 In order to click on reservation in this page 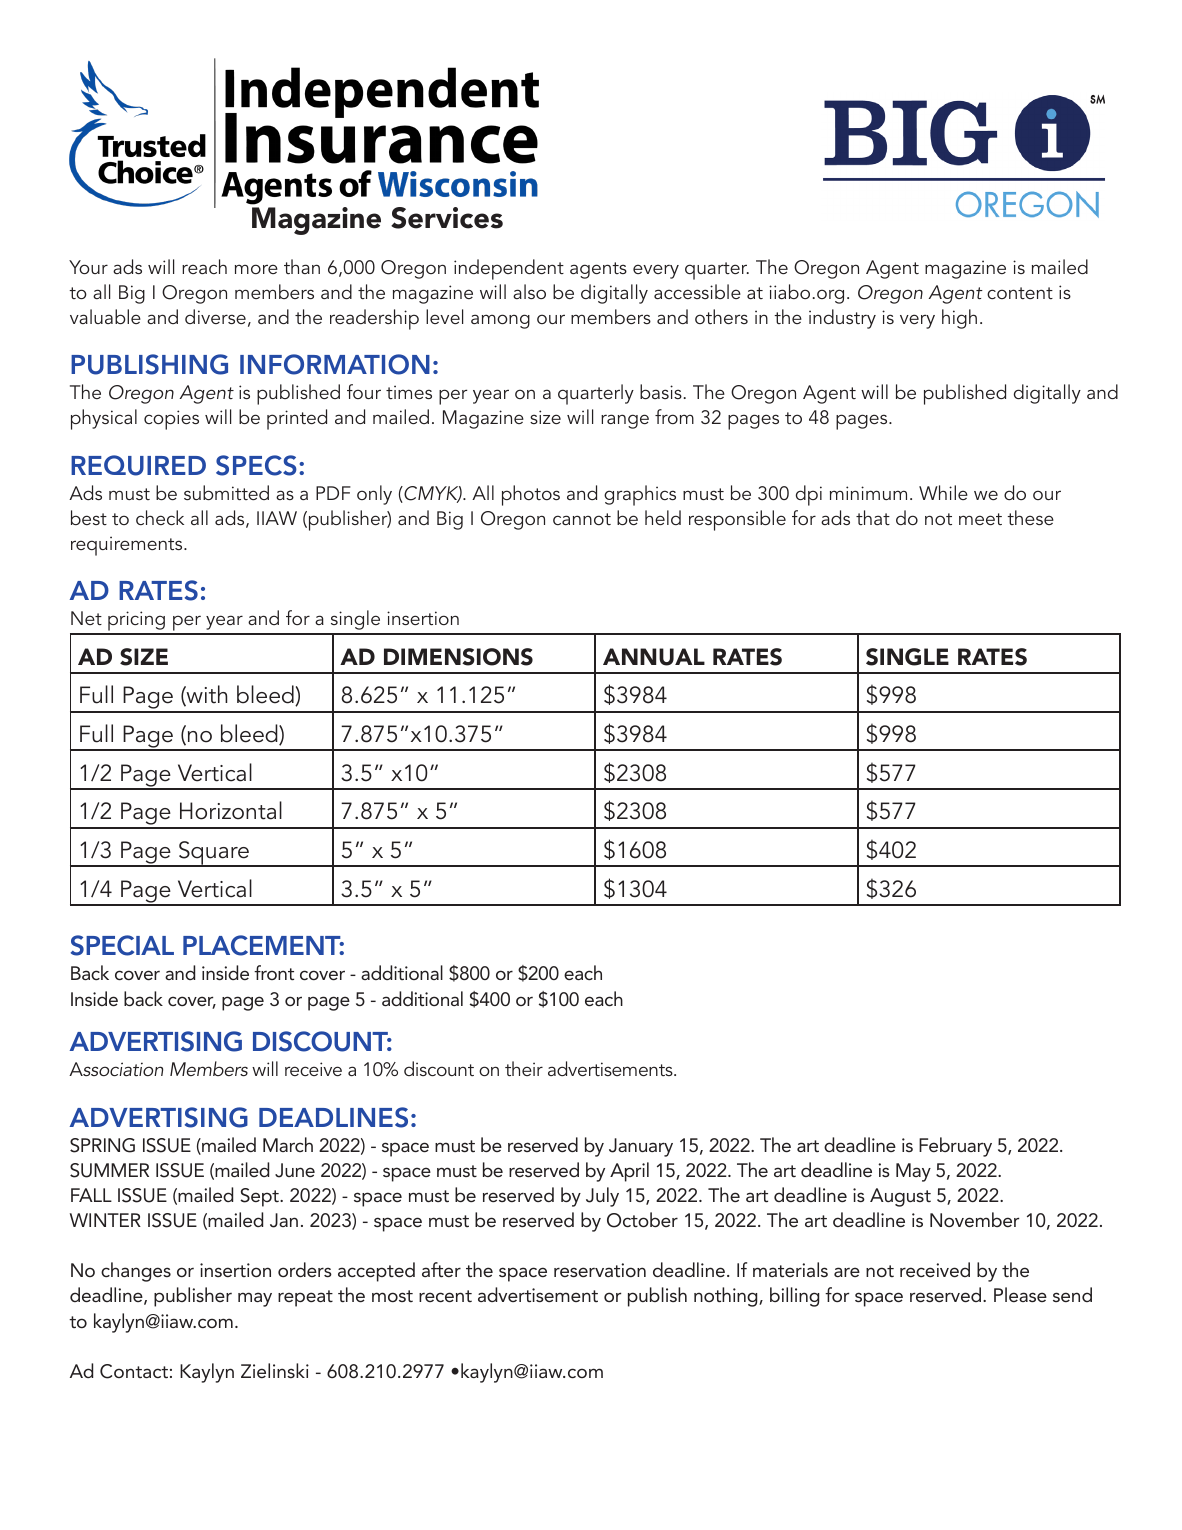, I will do `click(600, 1270)`.
